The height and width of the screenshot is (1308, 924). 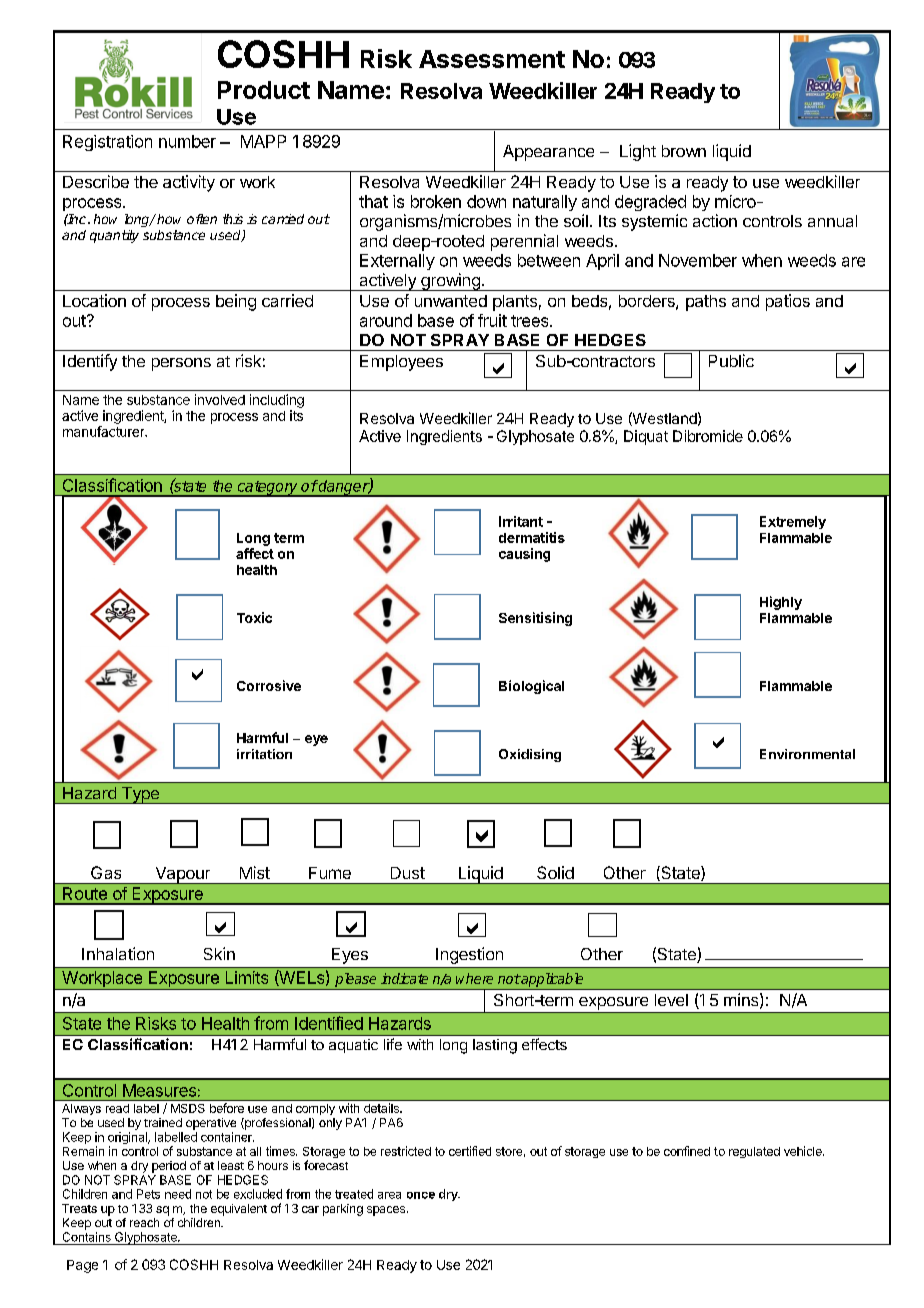 I want to click on where, so click(x=474, y=978).
